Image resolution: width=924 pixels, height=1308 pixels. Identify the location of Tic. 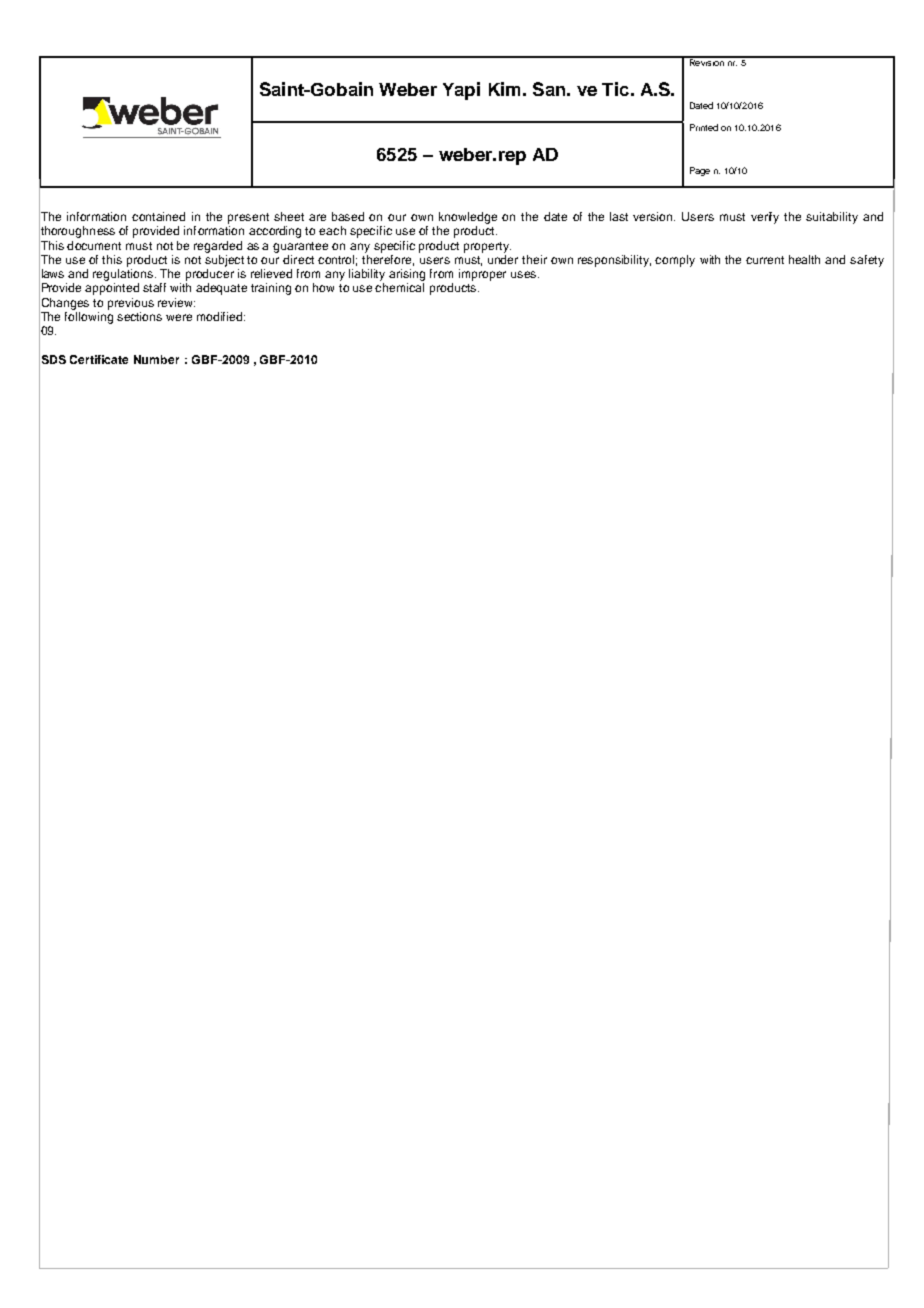
(615, 89).
